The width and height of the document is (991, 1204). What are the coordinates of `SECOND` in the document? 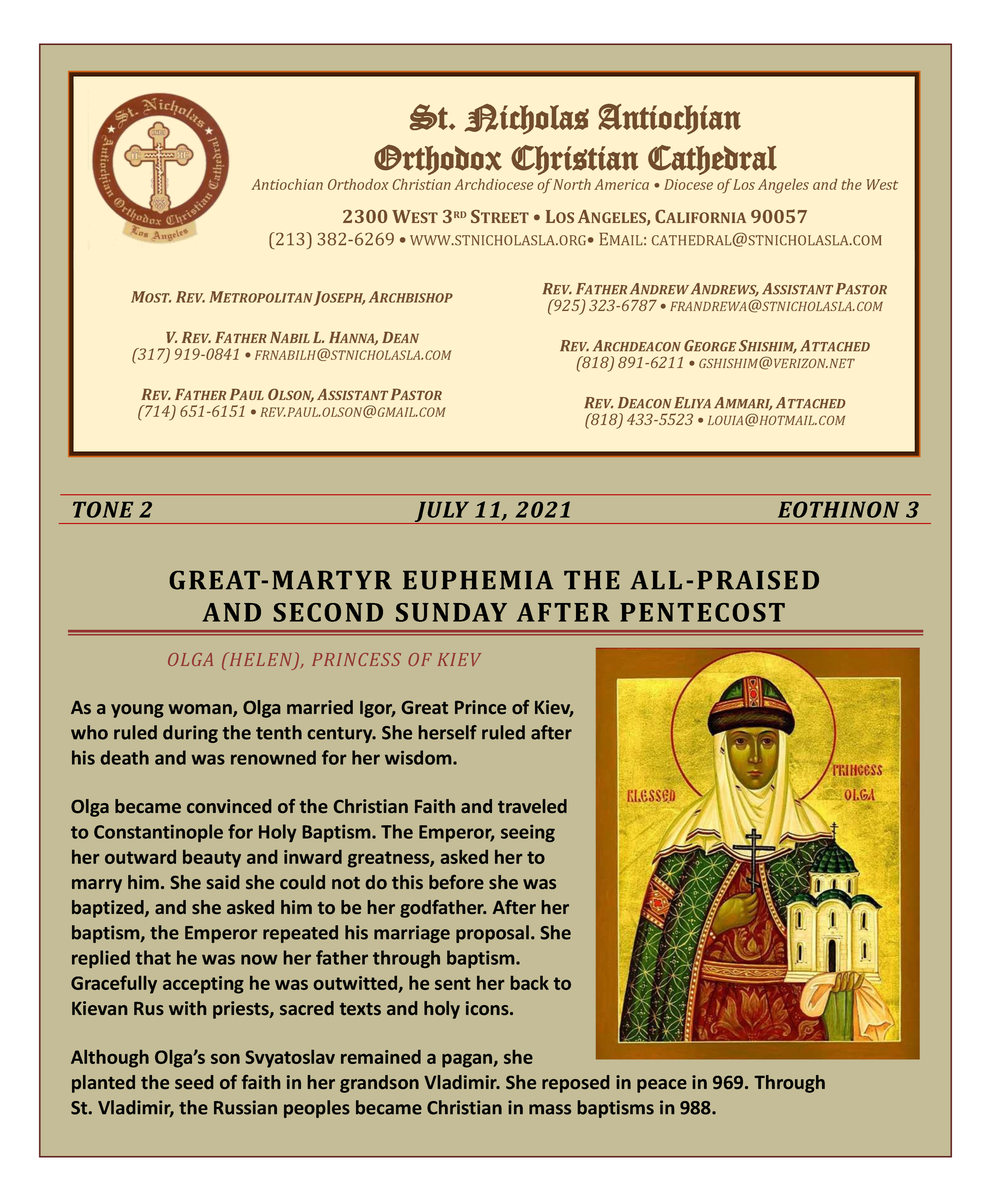 It's located at (328, 612).
